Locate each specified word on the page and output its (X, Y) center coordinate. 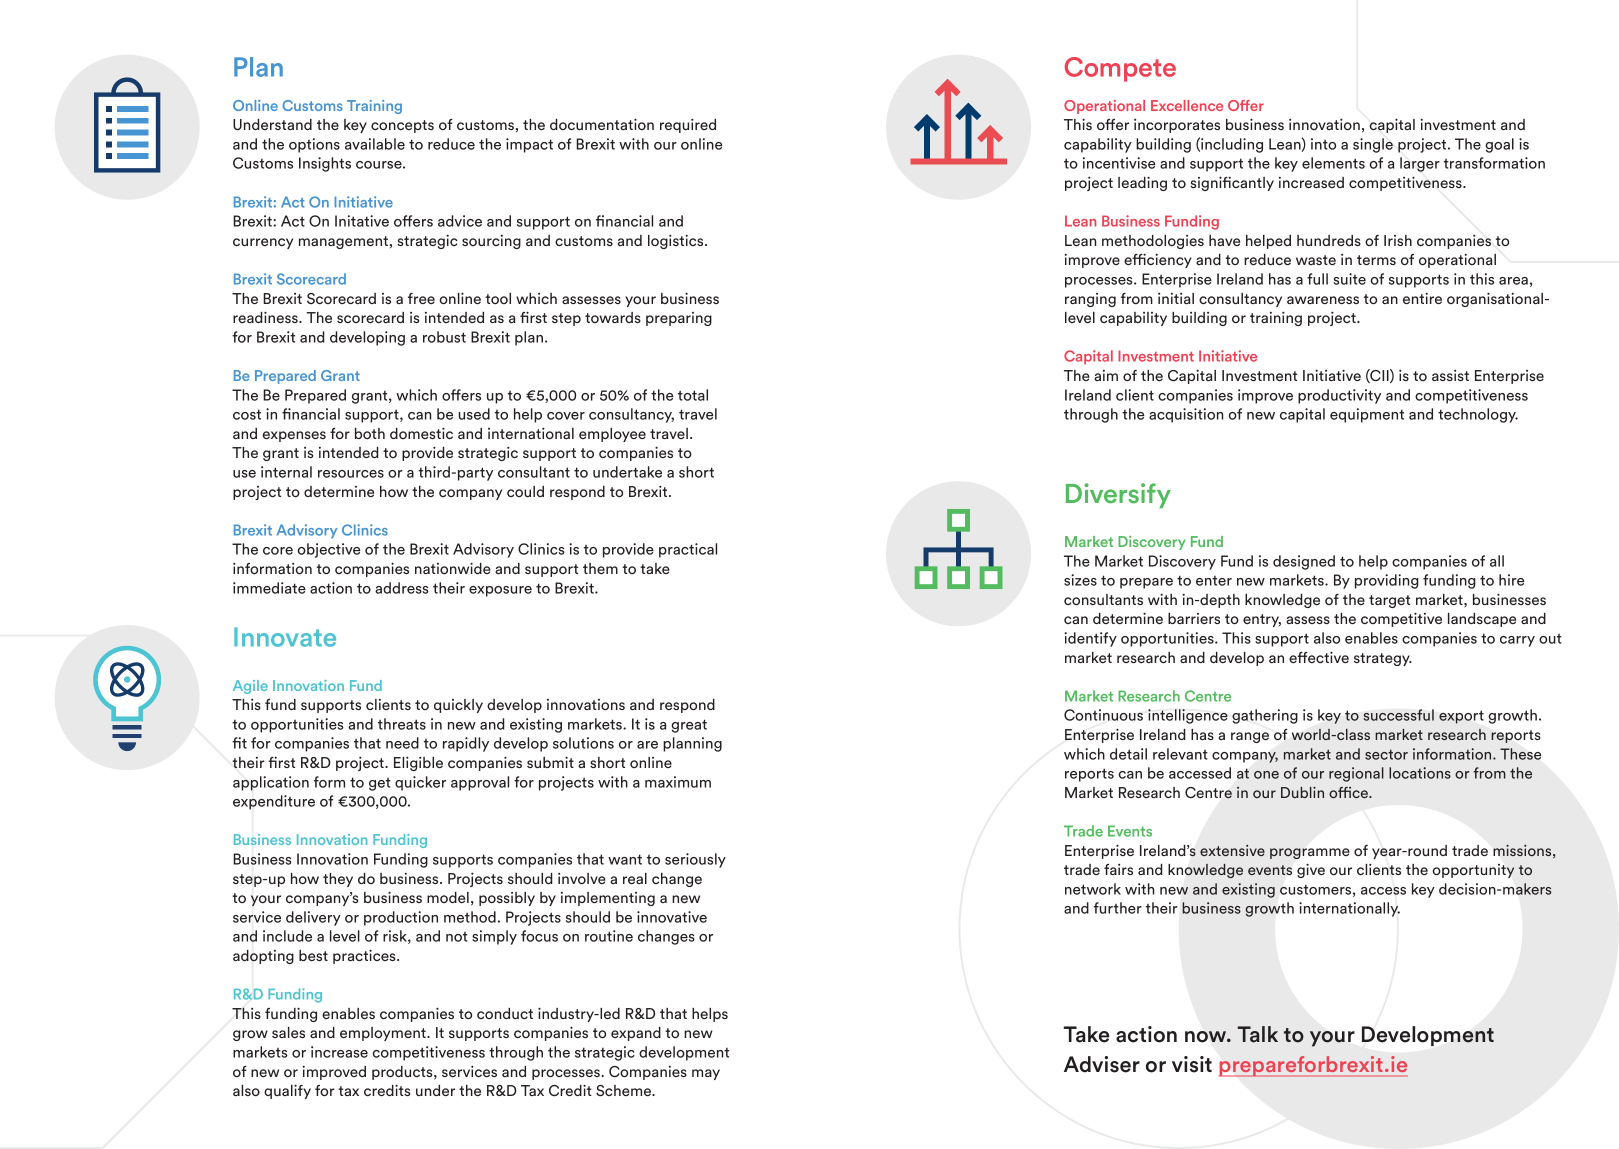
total (693, 395)
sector (1386, 754)
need (402, 743)
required (688, 126)
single (1373, 145)
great (689, 726)
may (706, 1074)
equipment (1367, 415)
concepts (402, 126)
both (370, 433)
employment (384, 1034)
